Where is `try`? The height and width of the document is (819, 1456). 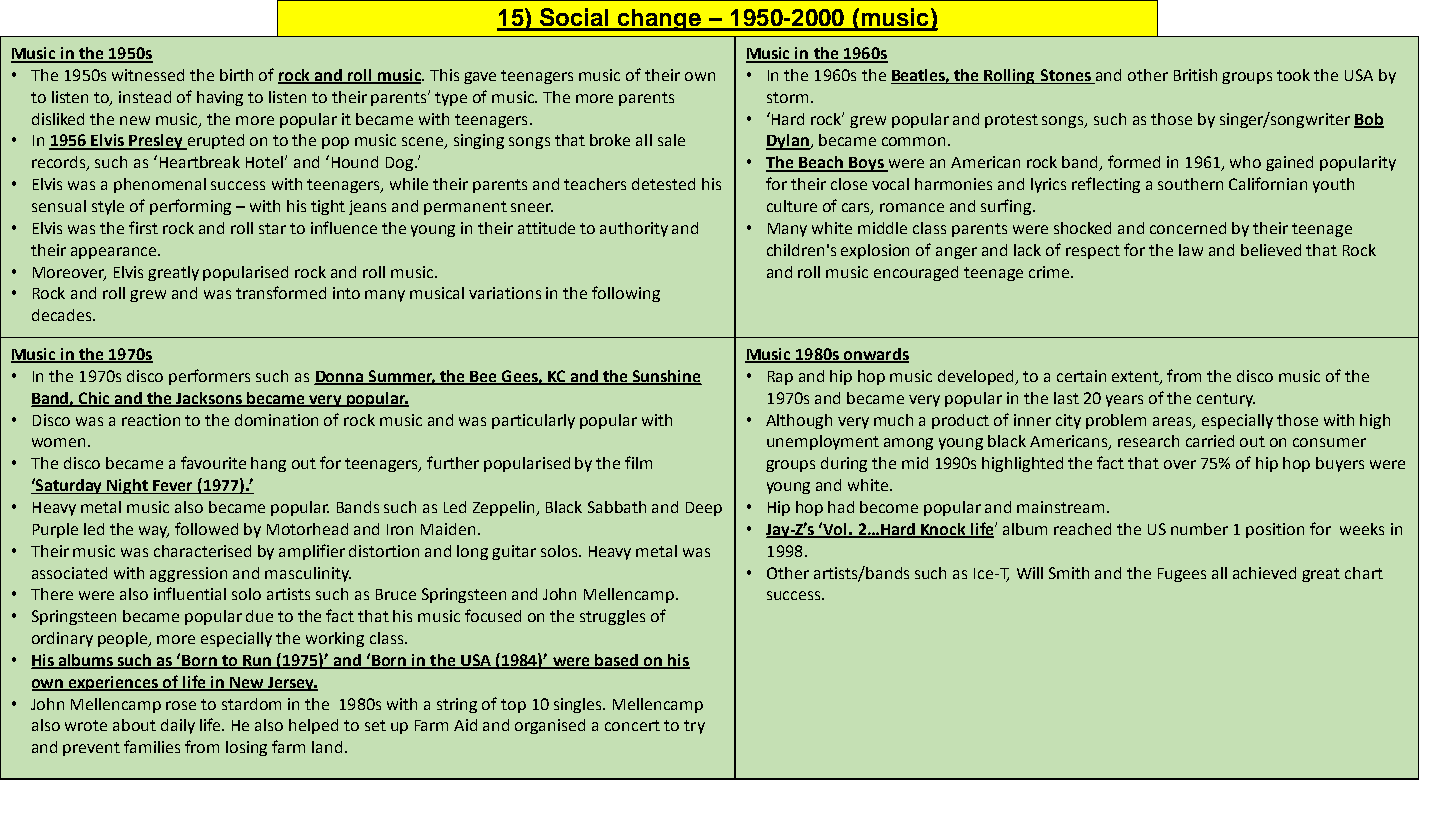
try is located at coordinates (694, 727).
